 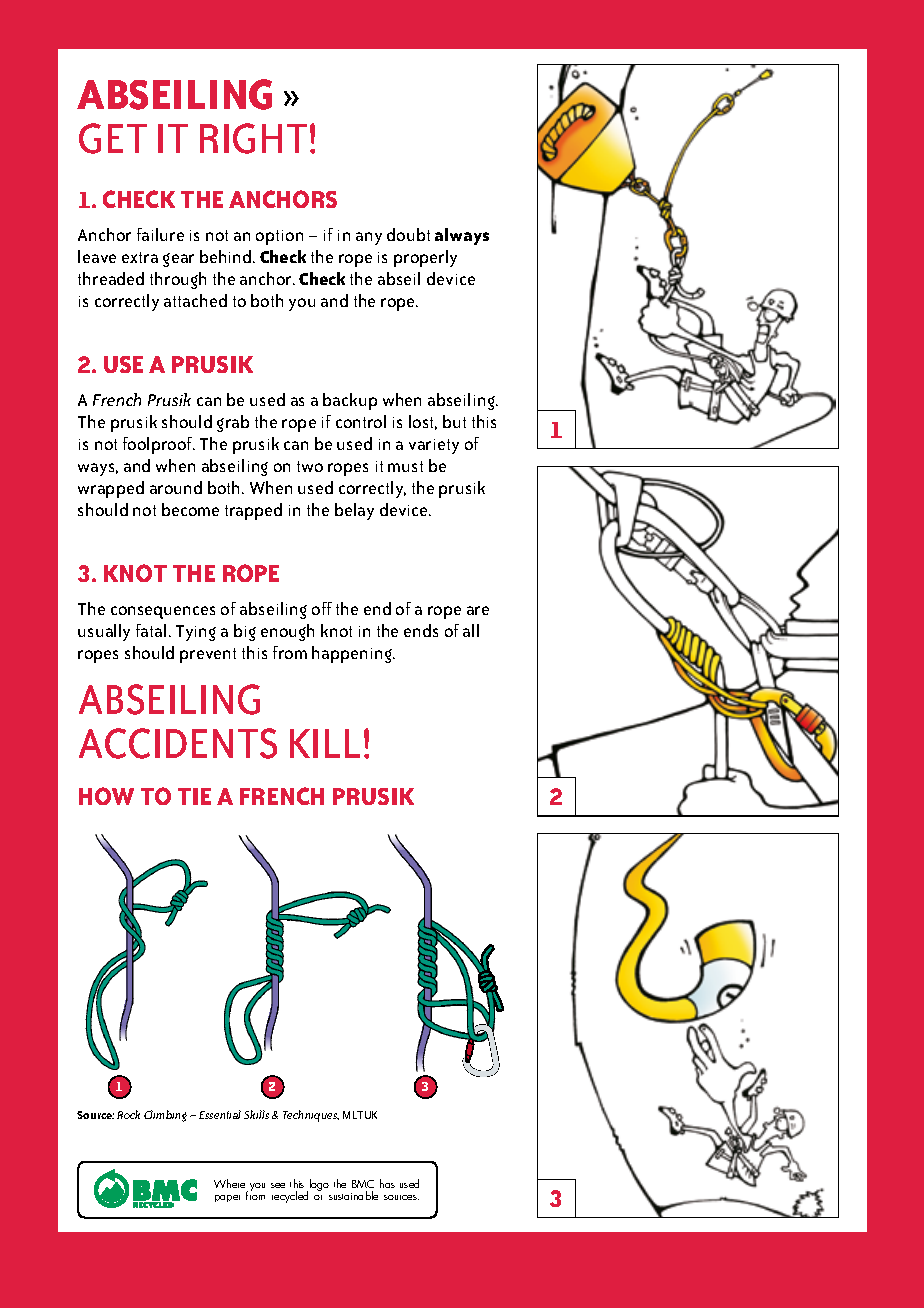 I want to click on has, so click(x=387, y=1183).
